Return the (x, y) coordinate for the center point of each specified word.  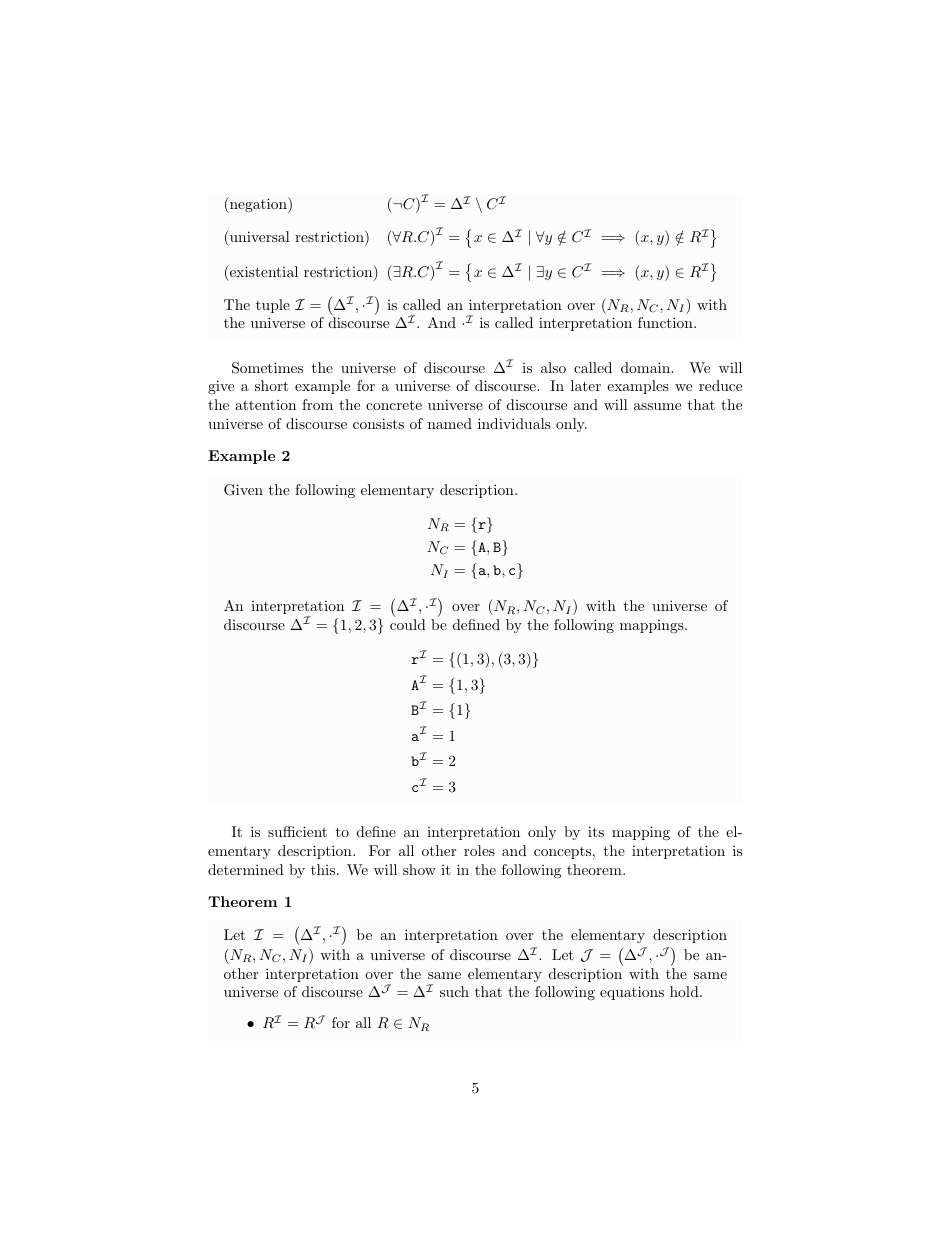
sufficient (297, 831)
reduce (720, 385)
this (323, 869)
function (666, 322)
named (450, 423)
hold (685, 991)
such (454, 991)
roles (479, 850)
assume (657, 406)
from (317, 404)
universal (259, 236)
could (408, 624)
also (553, 367)
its (596, 831)
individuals (514, 423)
